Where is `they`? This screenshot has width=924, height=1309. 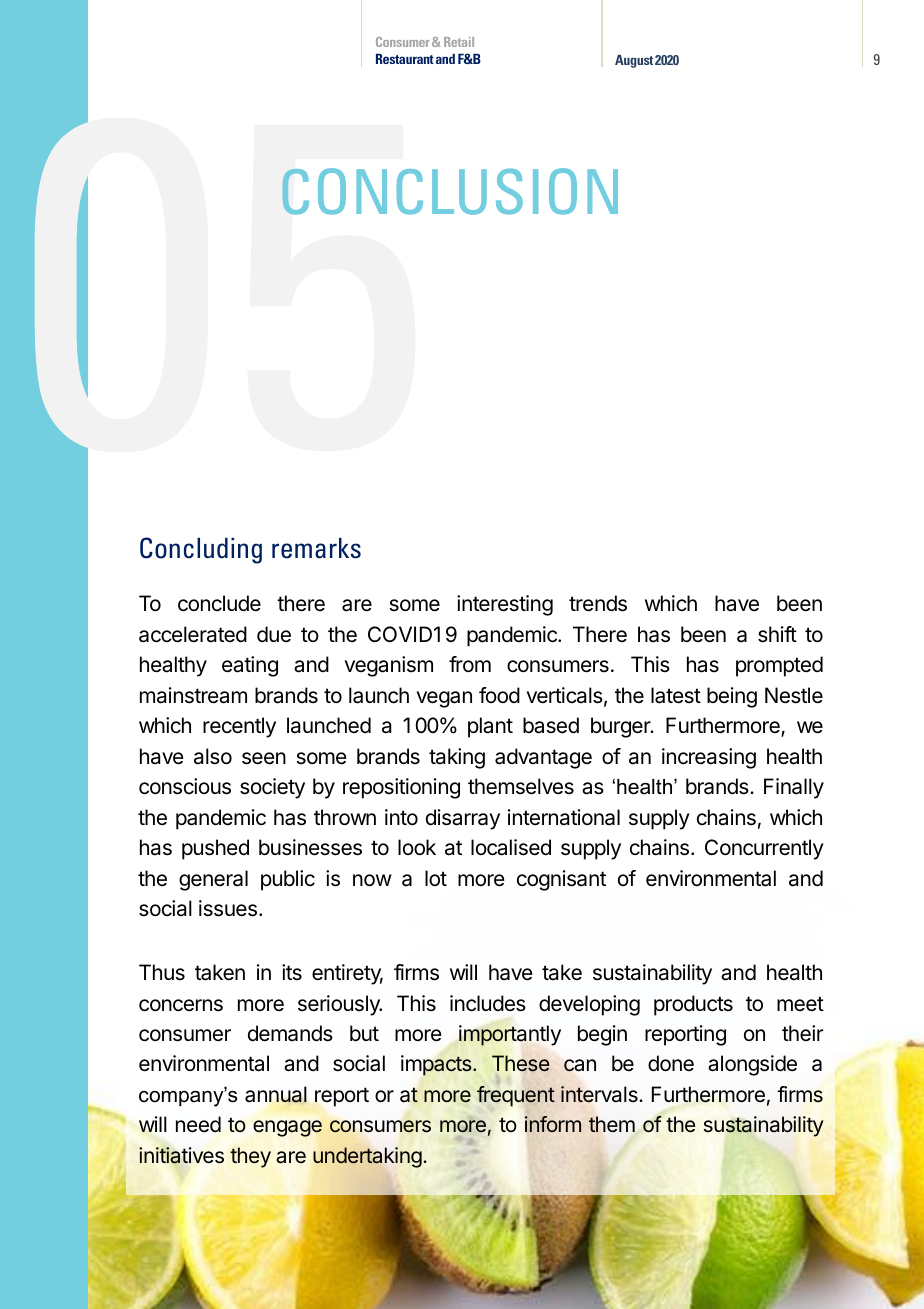
they is located at coordinates (250, 1157).
